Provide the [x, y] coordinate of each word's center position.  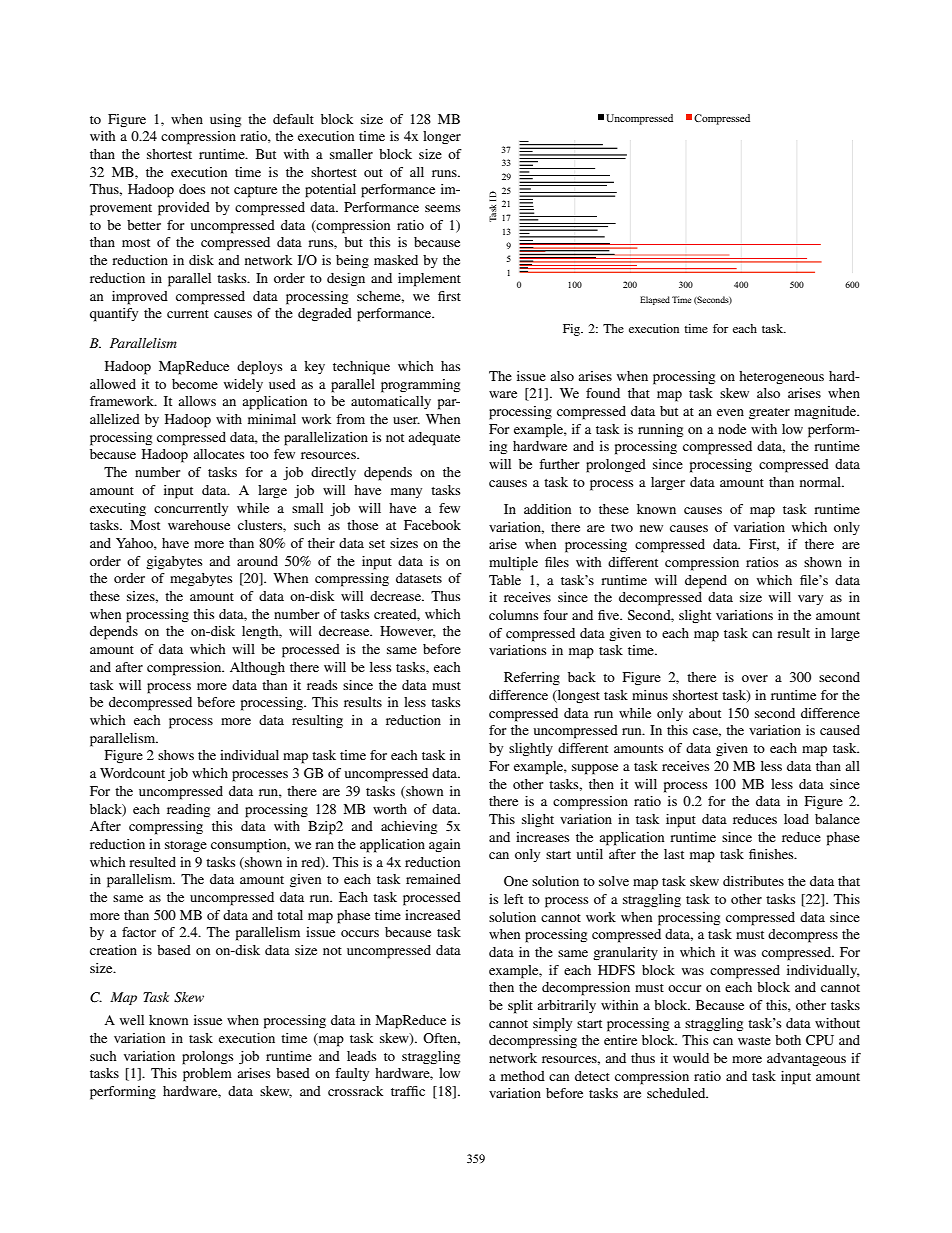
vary [810, 600]
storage [186, 846]
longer [442, 137]
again [444, 845]
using [225, 120]
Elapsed [655, 300]
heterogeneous [781, 377]
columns [513, 615]
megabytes [201, 580]
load [796, 819]
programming [420, 386]
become [195, 384]
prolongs [207, 1058]
